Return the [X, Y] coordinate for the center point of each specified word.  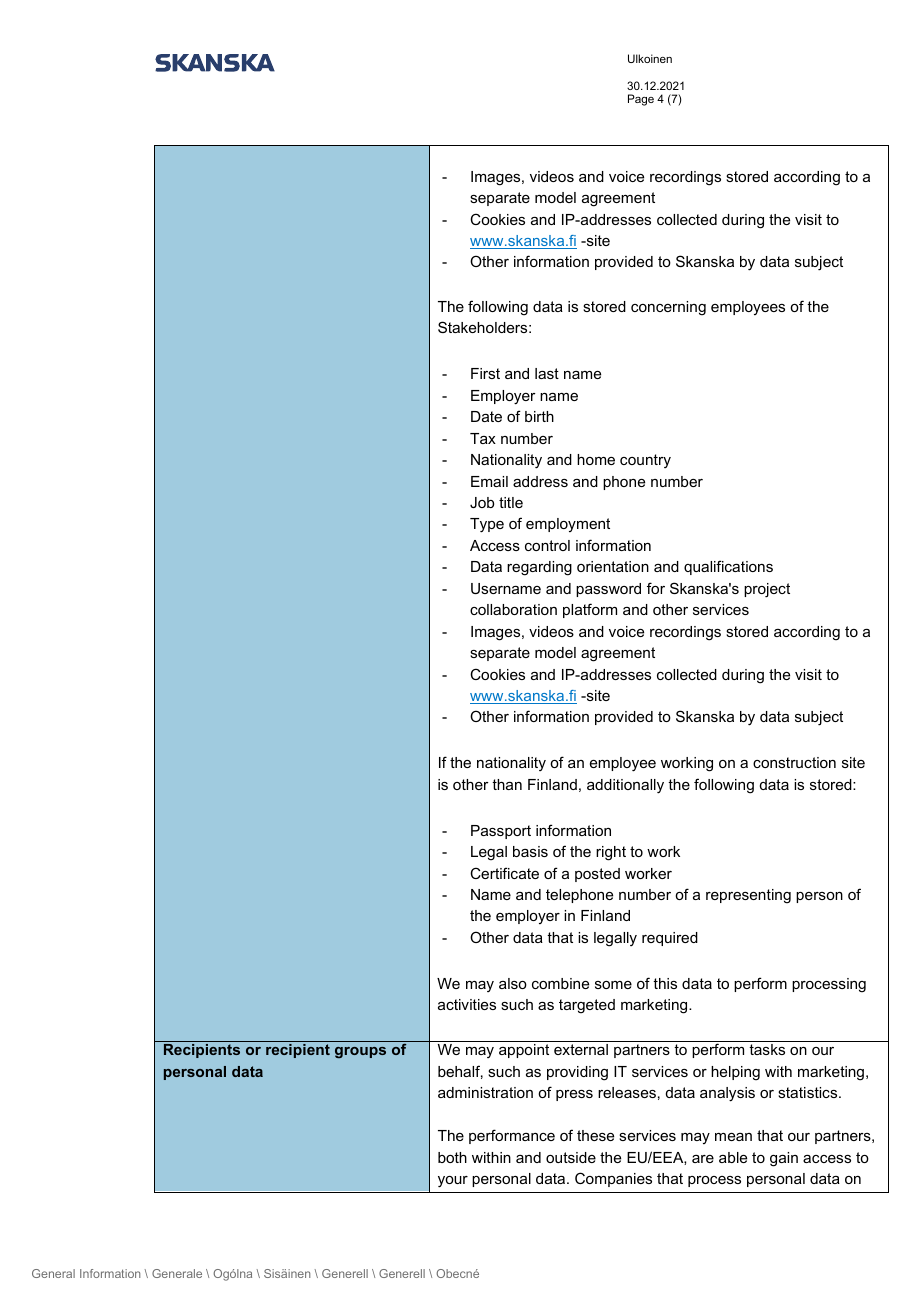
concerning [668, 308]
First [485, 373]
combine [560, 983]
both [452, 1157]
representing [748, 896]
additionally [625, 786]
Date [486, 416]
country [645, 461]
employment [568, 525]
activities [467, 1004]
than [507, 784]
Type [487, 525]
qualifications [728, 567]
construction [794, 762]
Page [641, 100]
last [547, 373]
